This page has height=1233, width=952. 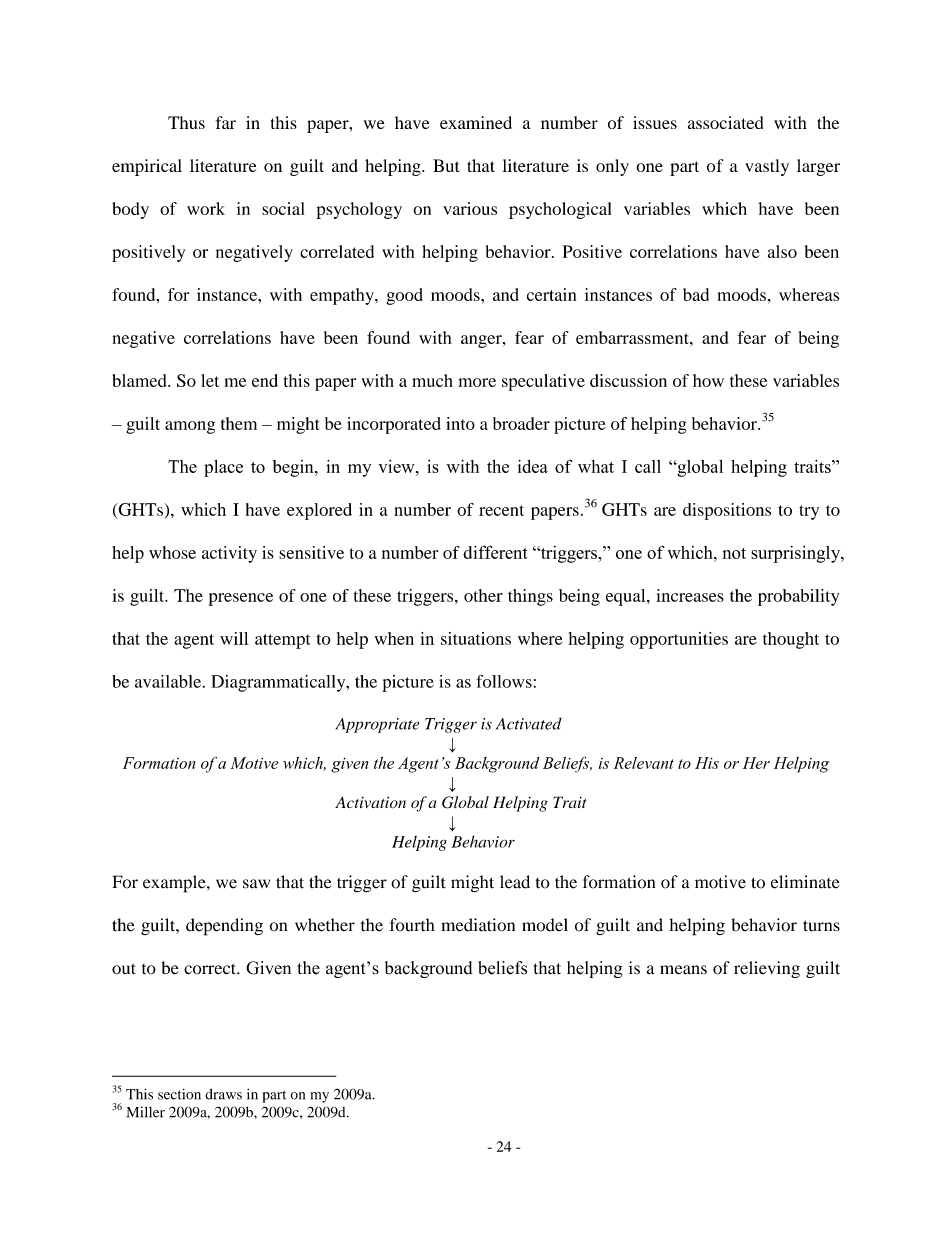 What do you see at coordinates (476, 638) in the page?
I see `situations` at bounding box center [476, 638].
